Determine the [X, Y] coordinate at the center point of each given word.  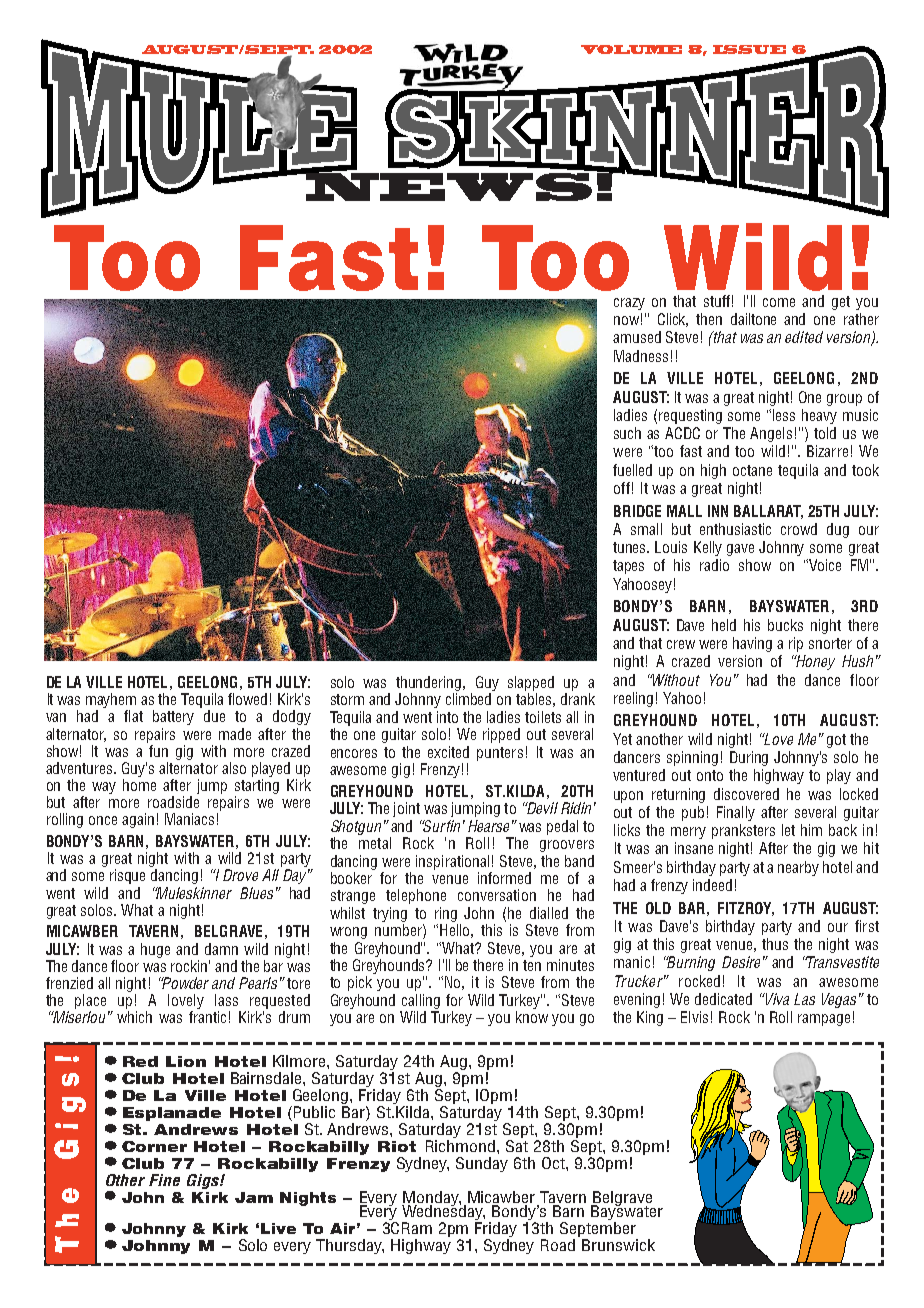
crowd [799, 529]
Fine [164, 1180]
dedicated [723, 999]
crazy [629, 304]
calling [421, 1001]
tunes [631, 547]
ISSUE [749, 49]
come [779, 302]
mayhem [111, 702]
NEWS [447, 186]
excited [448, 752]
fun [157, 749]
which [134, 1017]
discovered [746, 794]
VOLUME [631, 49]
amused [637, 337]
